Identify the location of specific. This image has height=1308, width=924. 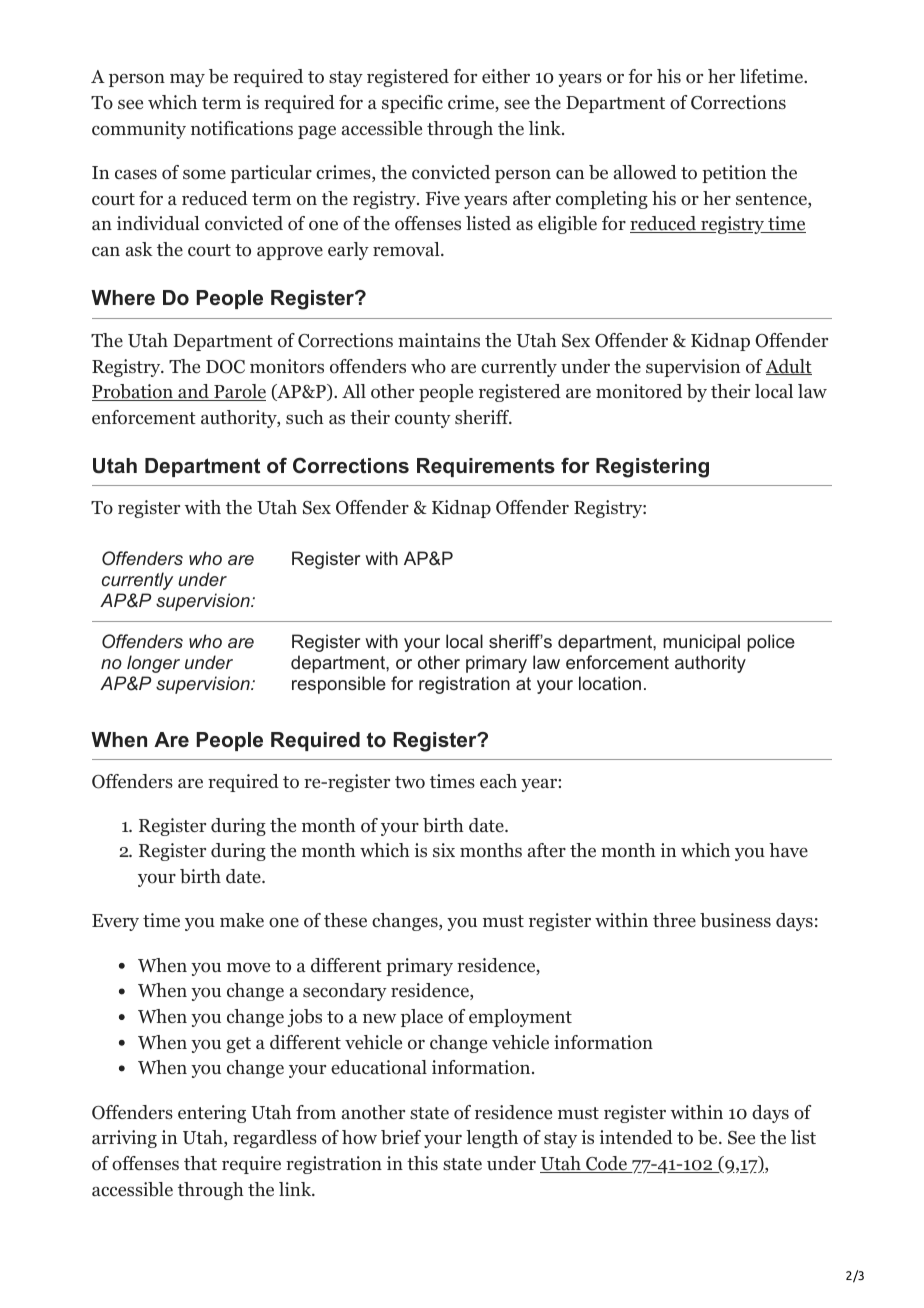
(412, 104).
